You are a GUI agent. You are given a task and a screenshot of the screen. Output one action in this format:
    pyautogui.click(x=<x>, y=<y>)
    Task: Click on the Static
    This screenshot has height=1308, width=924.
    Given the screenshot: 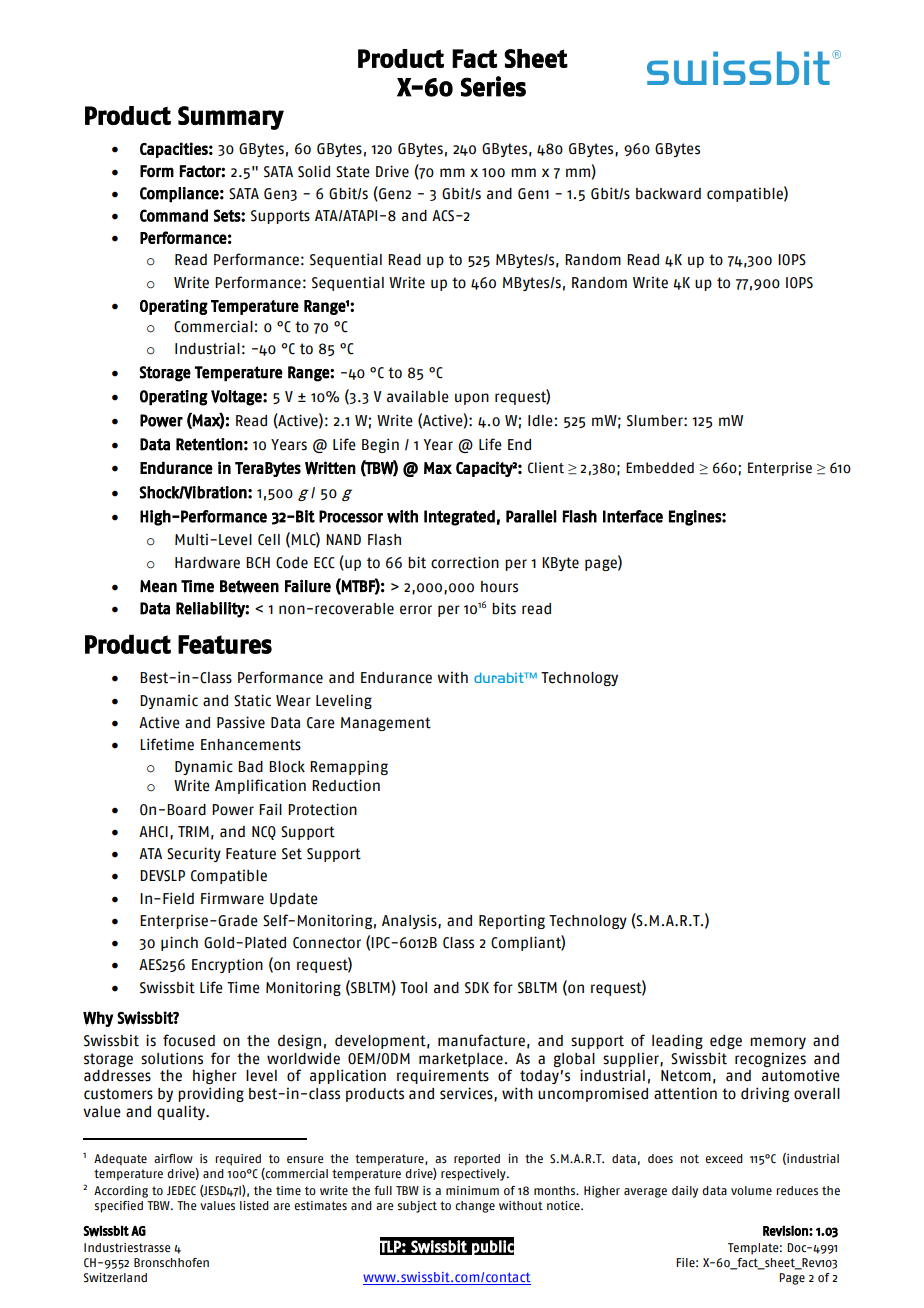 What is the action you would take?
    pyautogui.click(x=252, y=700)
